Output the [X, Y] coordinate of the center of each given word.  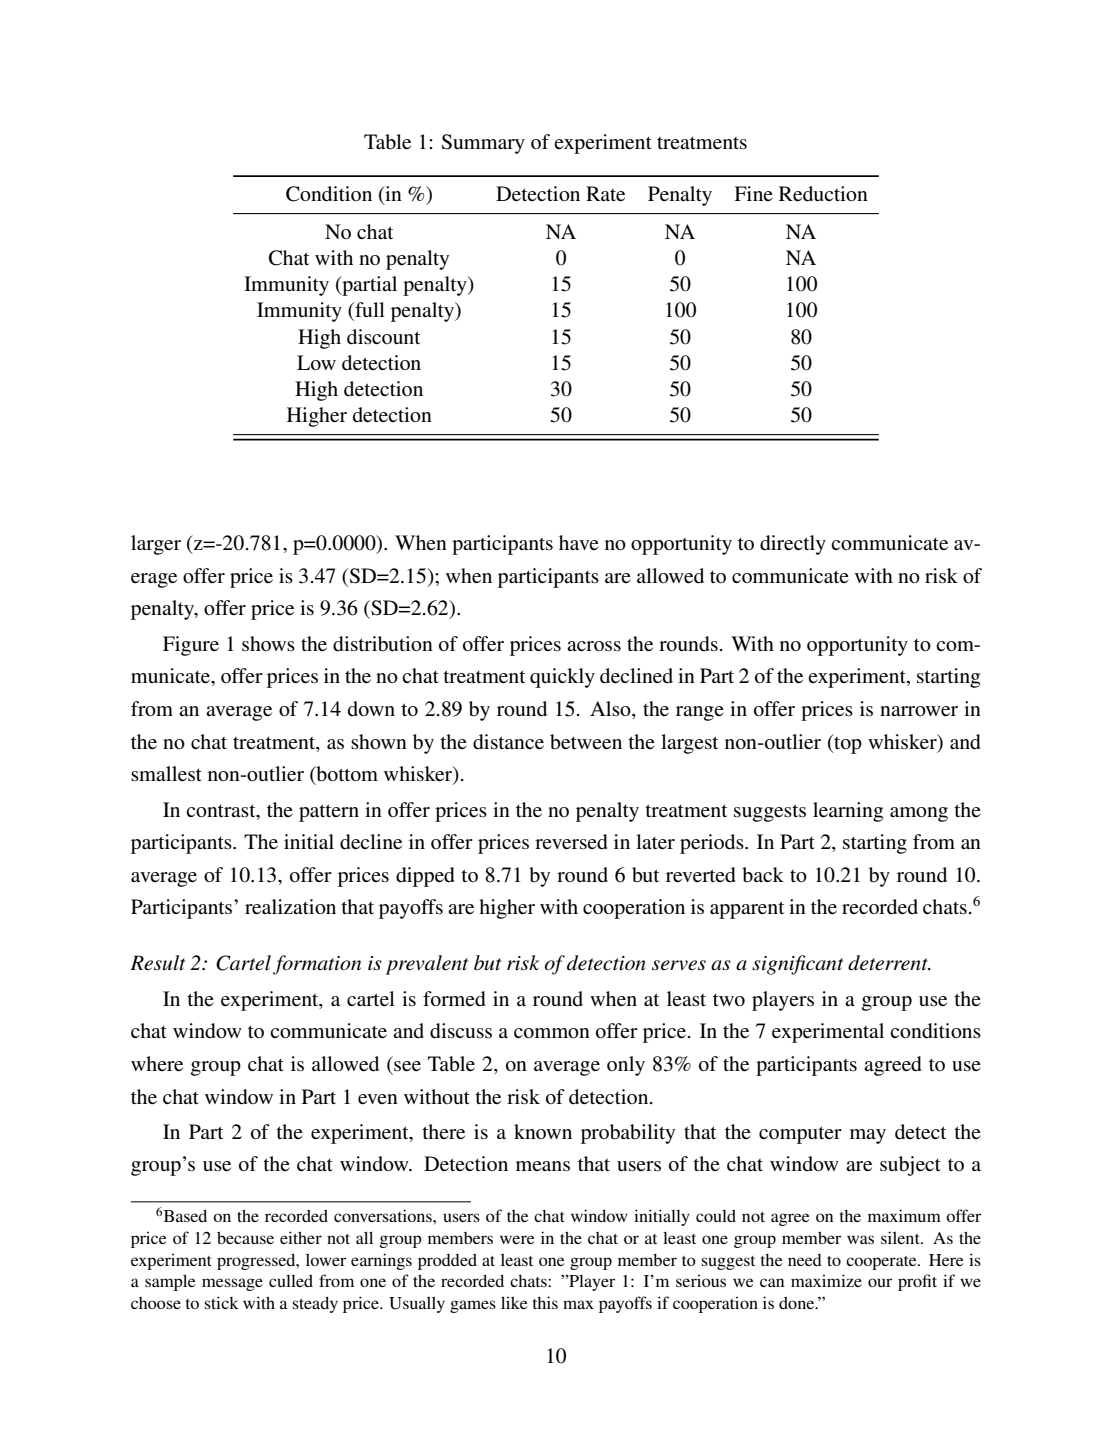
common [552, 1033]
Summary [483, 144]
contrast [222, 810]
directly [793, 545]
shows [268, 644]
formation [317, 965]
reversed [571, 842]
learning [848, 812]
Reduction [823, 194]
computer [800, 1135]
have [579, 542]
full [369, 311]
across [594, 646]
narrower [919, 711]
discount [383, 337]
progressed [257, 1261]
